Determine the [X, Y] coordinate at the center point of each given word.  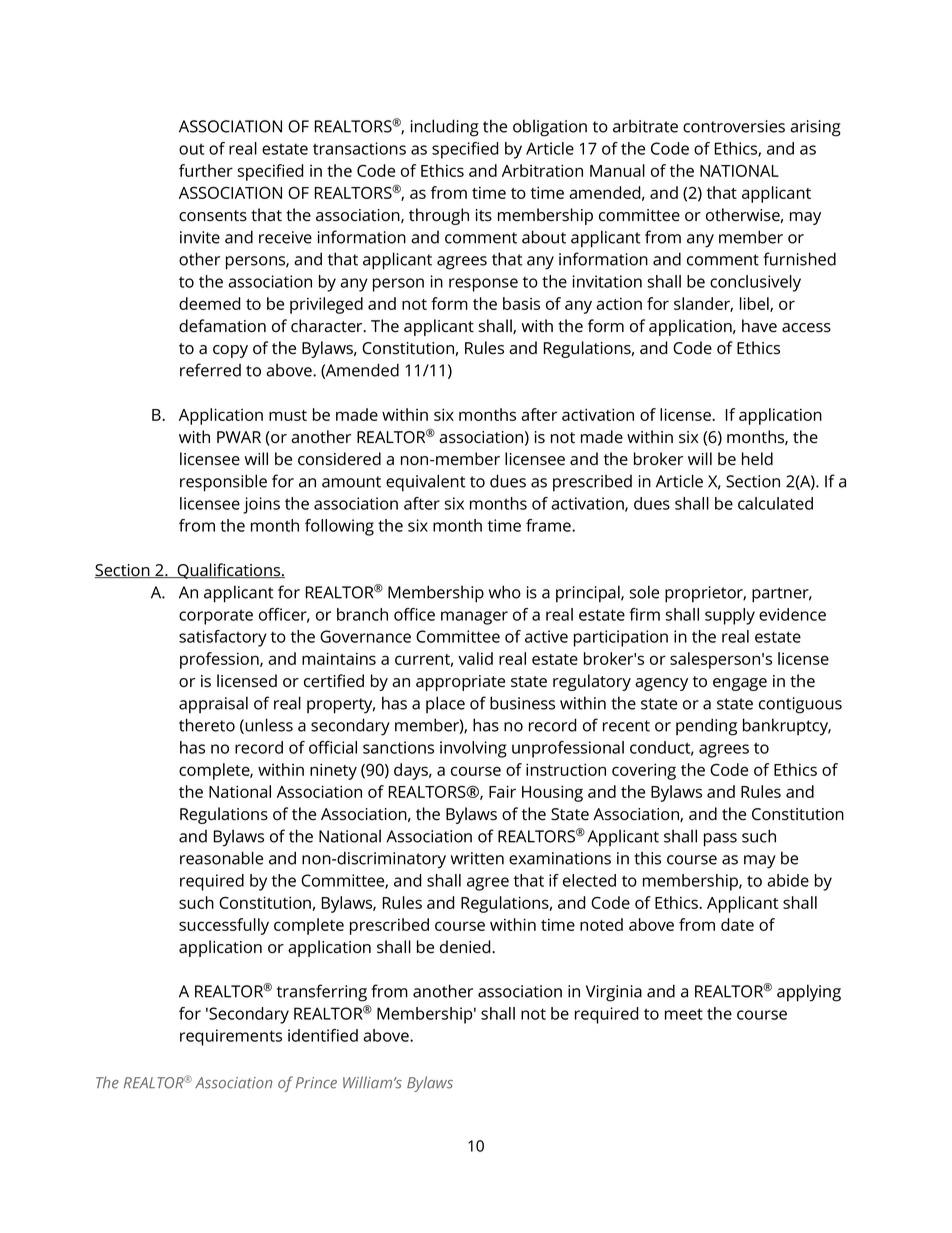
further [206, 170]
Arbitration [542, 170]
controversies [734, 126]
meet [684, 1014]
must [288, 415]
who [505, 592]
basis [521, 303]
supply [730, 616]
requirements [231, 1037]
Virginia [614, 993]
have [759, 326]
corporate [216, 617]
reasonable [221, 858]
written [477, 858]
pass [720, 840]
